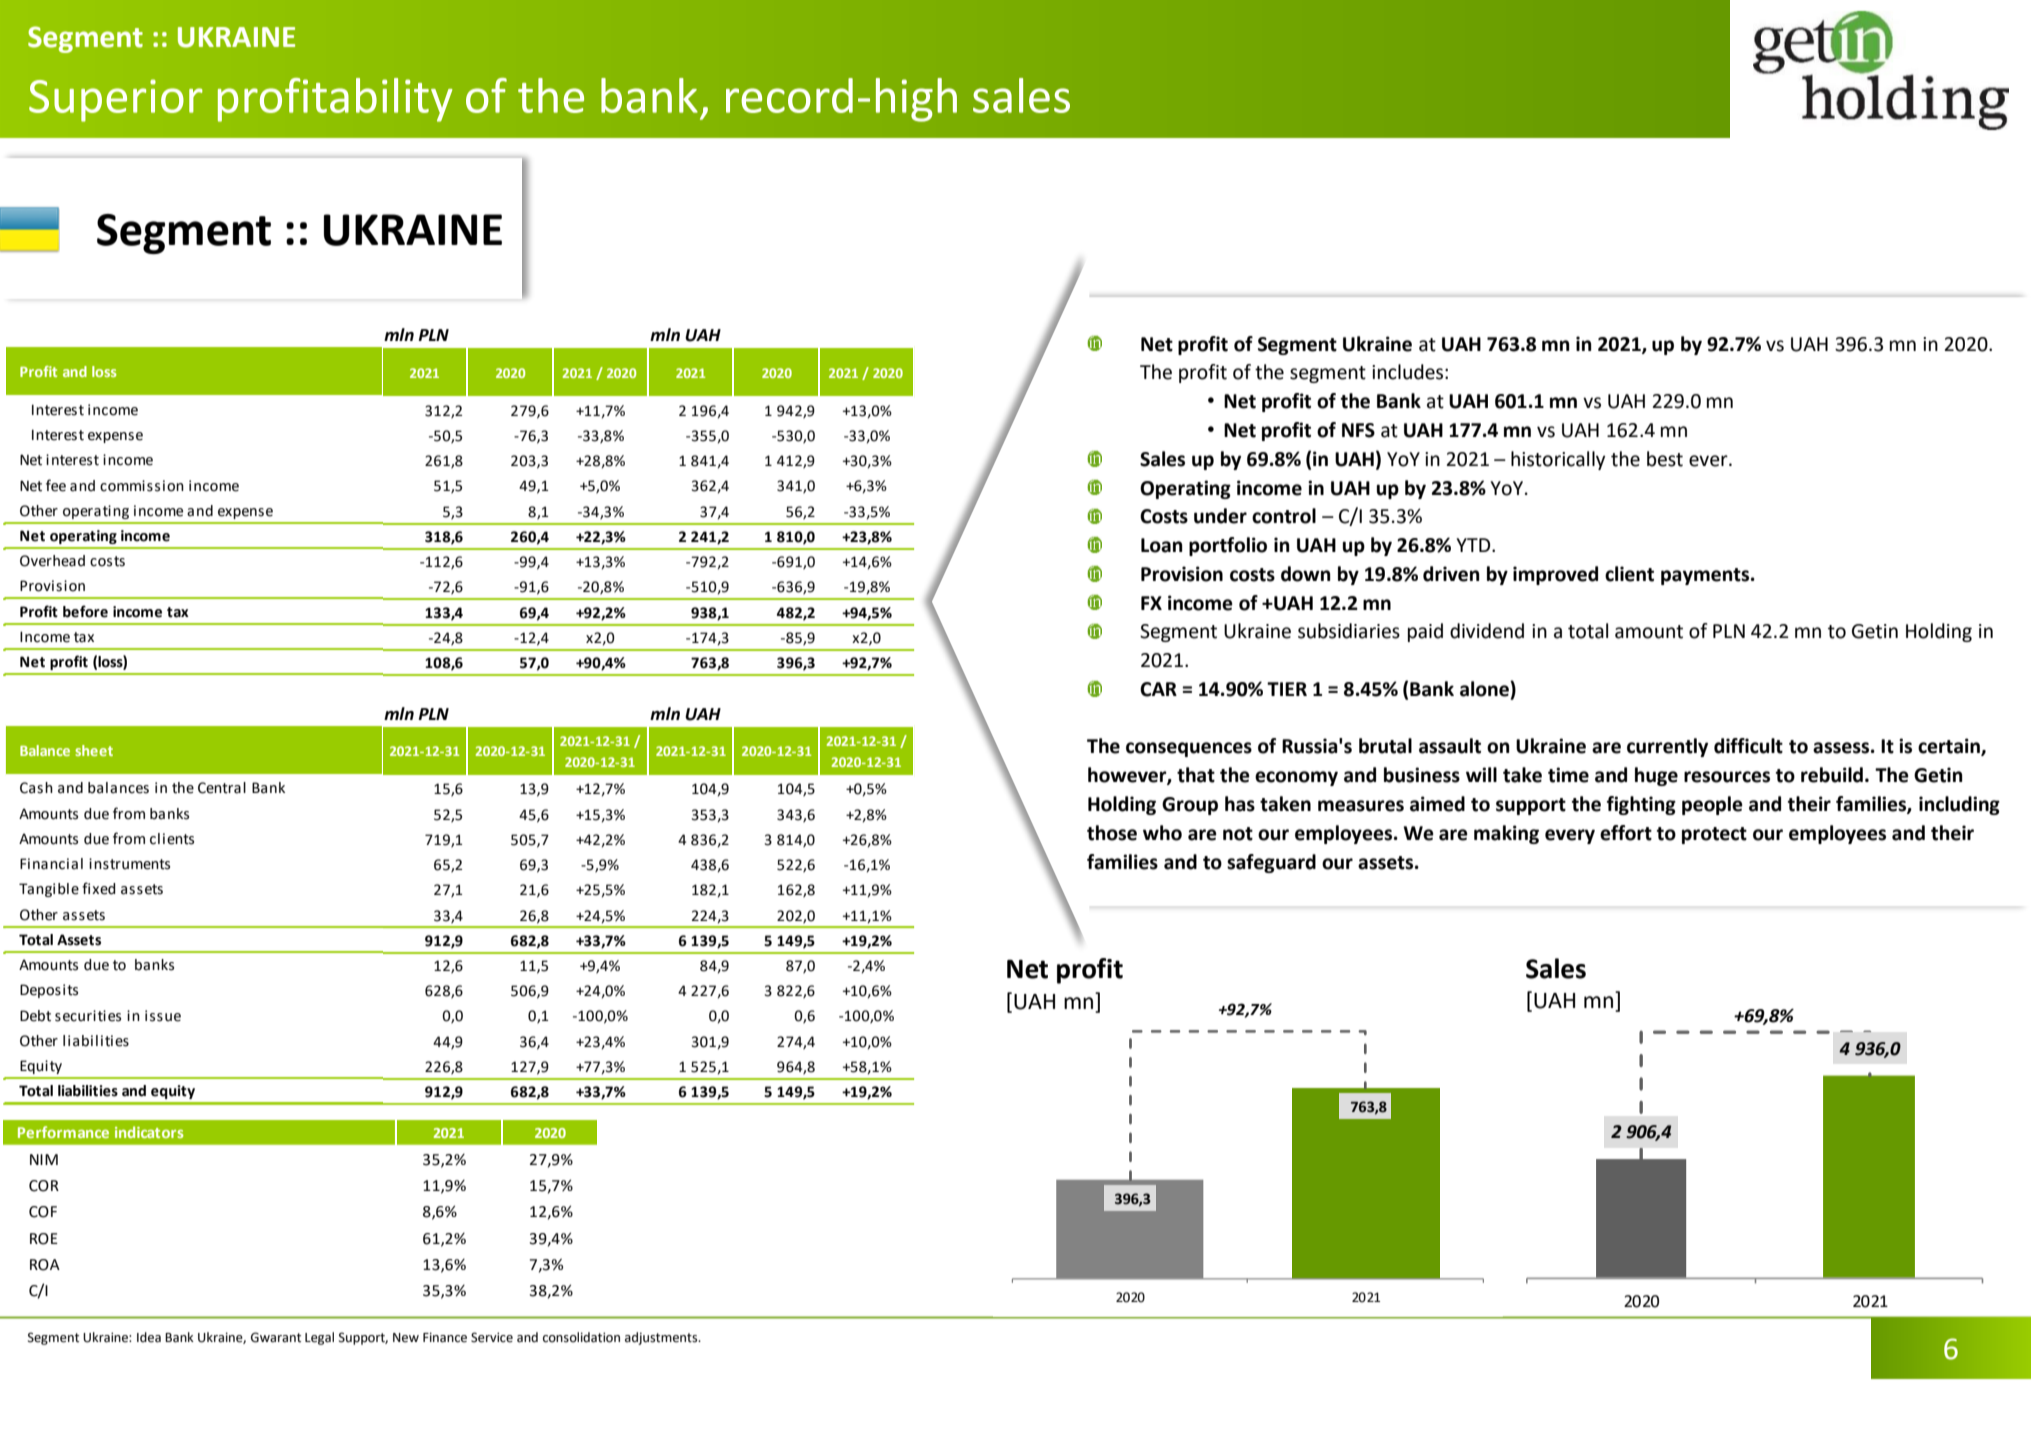 This screenshot has height=1441, width=2031. I want to click on commission, so click(142, 486).
